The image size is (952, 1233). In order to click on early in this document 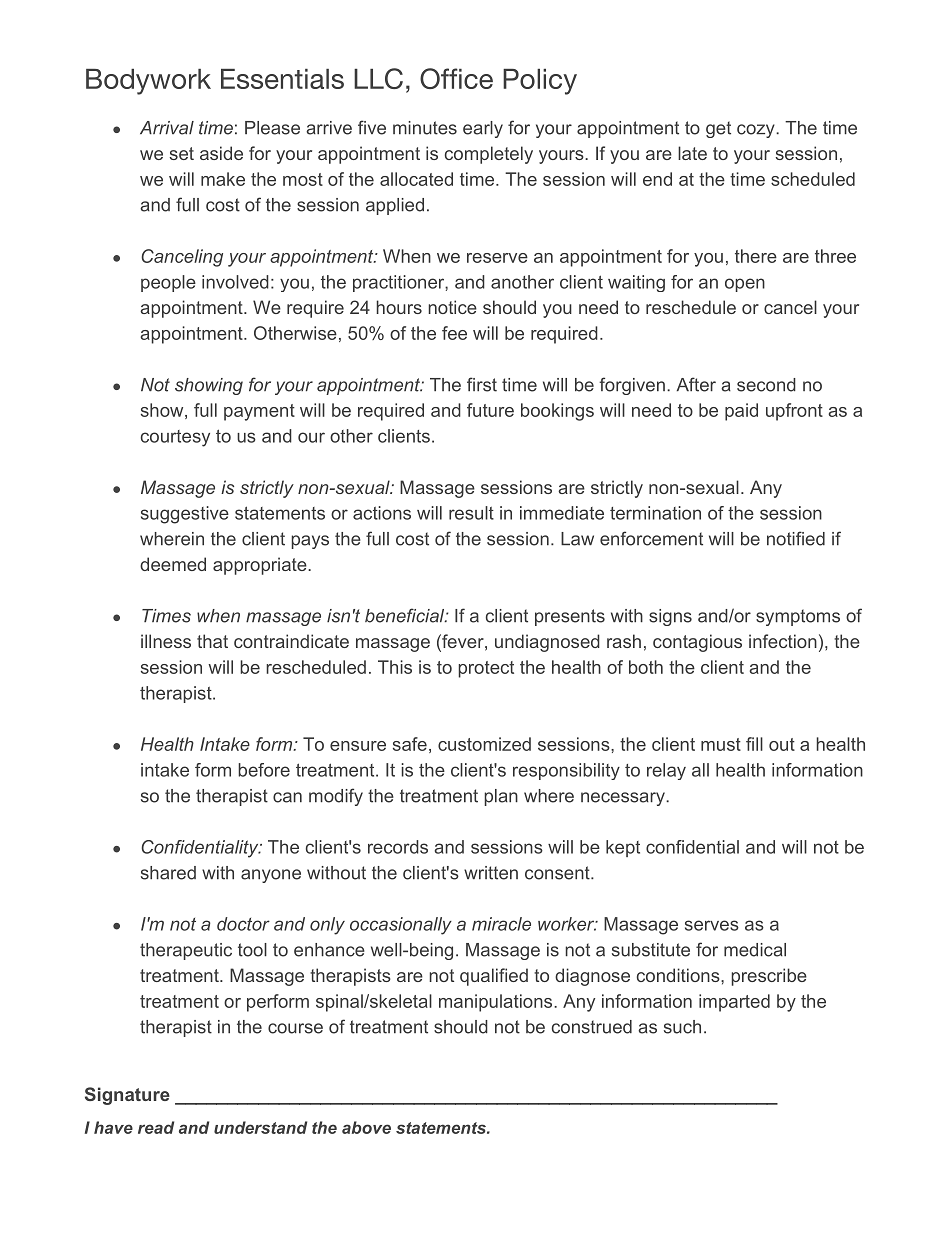, I will do `click(483, 129)`.
